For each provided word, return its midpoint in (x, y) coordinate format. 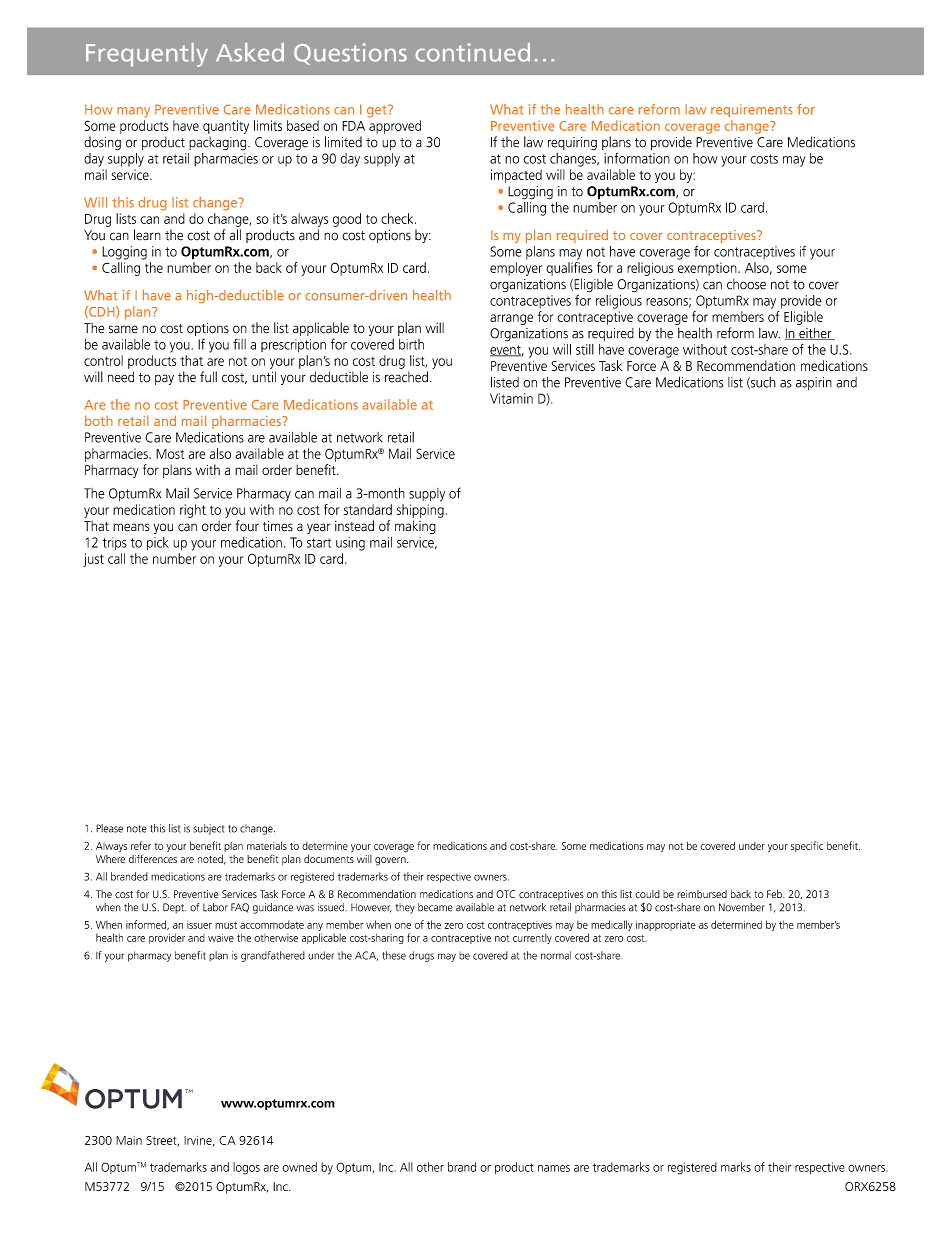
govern (391, 861)
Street (162, 1141)
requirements (752, 110)
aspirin (814, 383)
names (554, 1168)
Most (170, 454)
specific (807, 846)
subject (208, 829)
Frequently (147, 55)
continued (473, 52)
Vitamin (511, 398)
